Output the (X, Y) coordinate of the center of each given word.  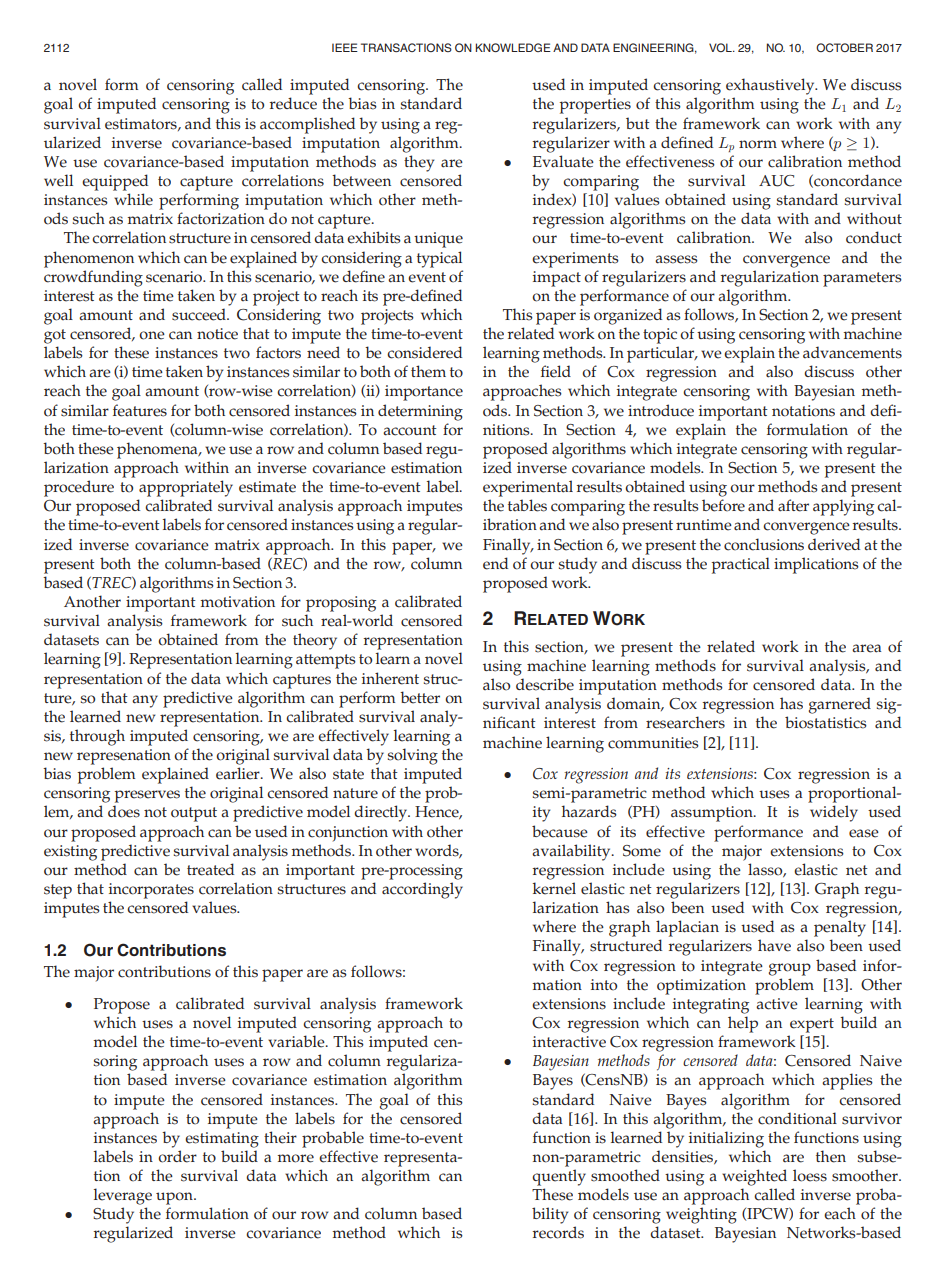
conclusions (764, 544)
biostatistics (826, 722)
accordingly (422, 890)
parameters (862, 279)
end (495, 563)
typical (439, 259)
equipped (115, 182)
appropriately (186, 488)
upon (175, 1198)
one (152, 335)
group (790, 969)
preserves (147, 796)
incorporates (151, 891)
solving (413, 756)
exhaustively (771, 86)
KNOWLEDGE (513, 47)
